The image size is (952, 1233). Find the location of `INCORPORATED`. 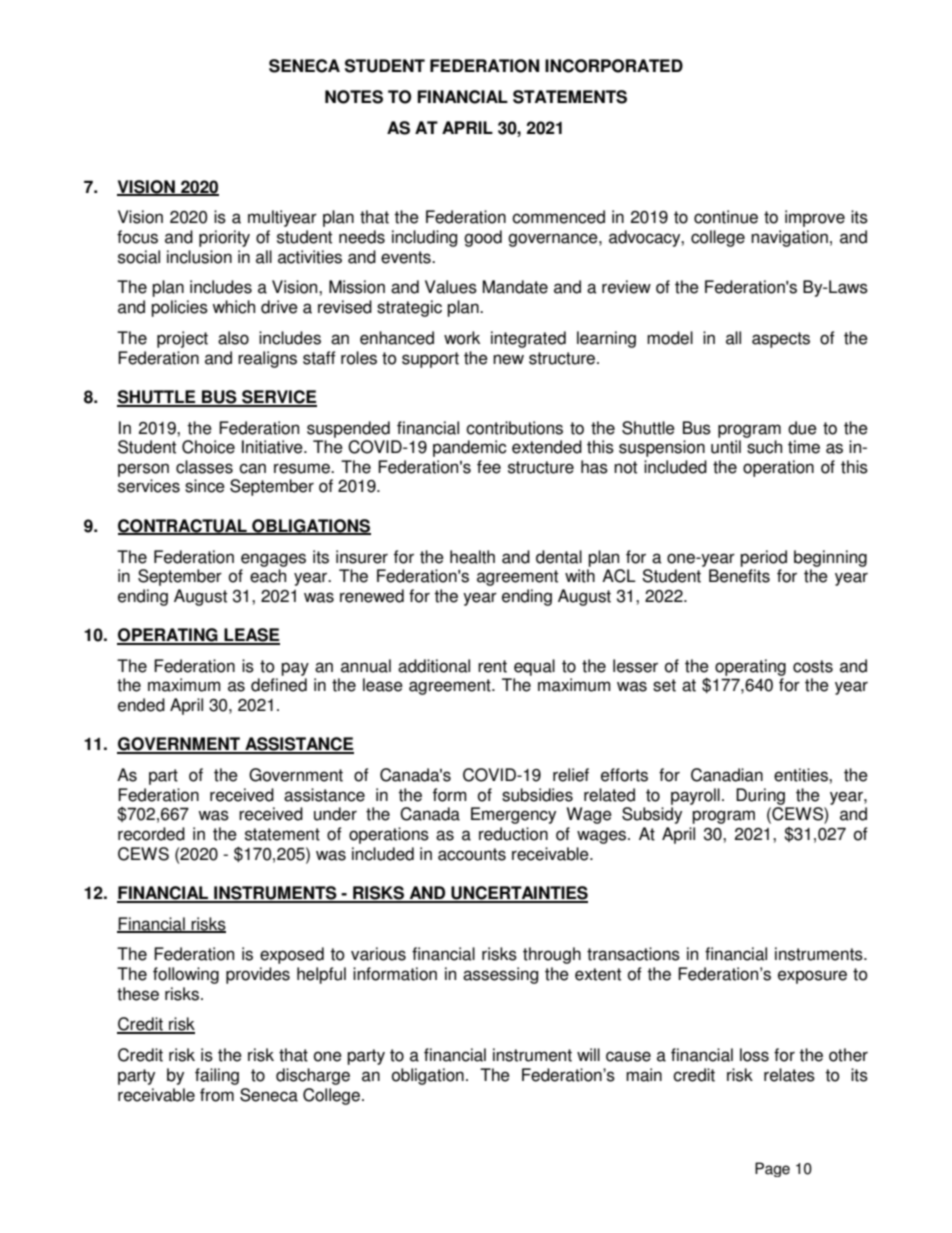

INCORPORATED is located at coordinates (614, 66).
